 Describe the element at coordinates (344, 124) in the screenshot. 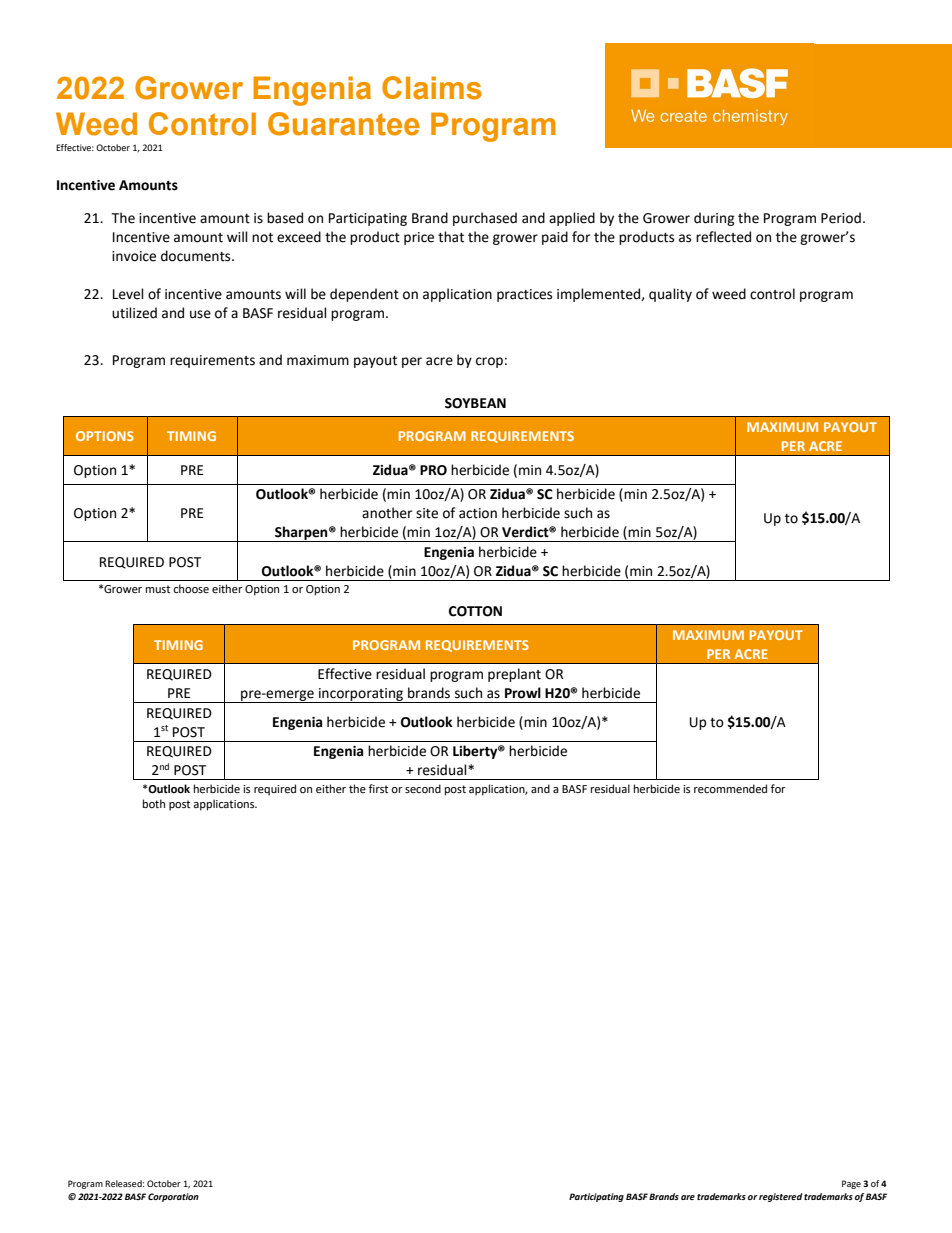

I see `Guarantee` at that location.
